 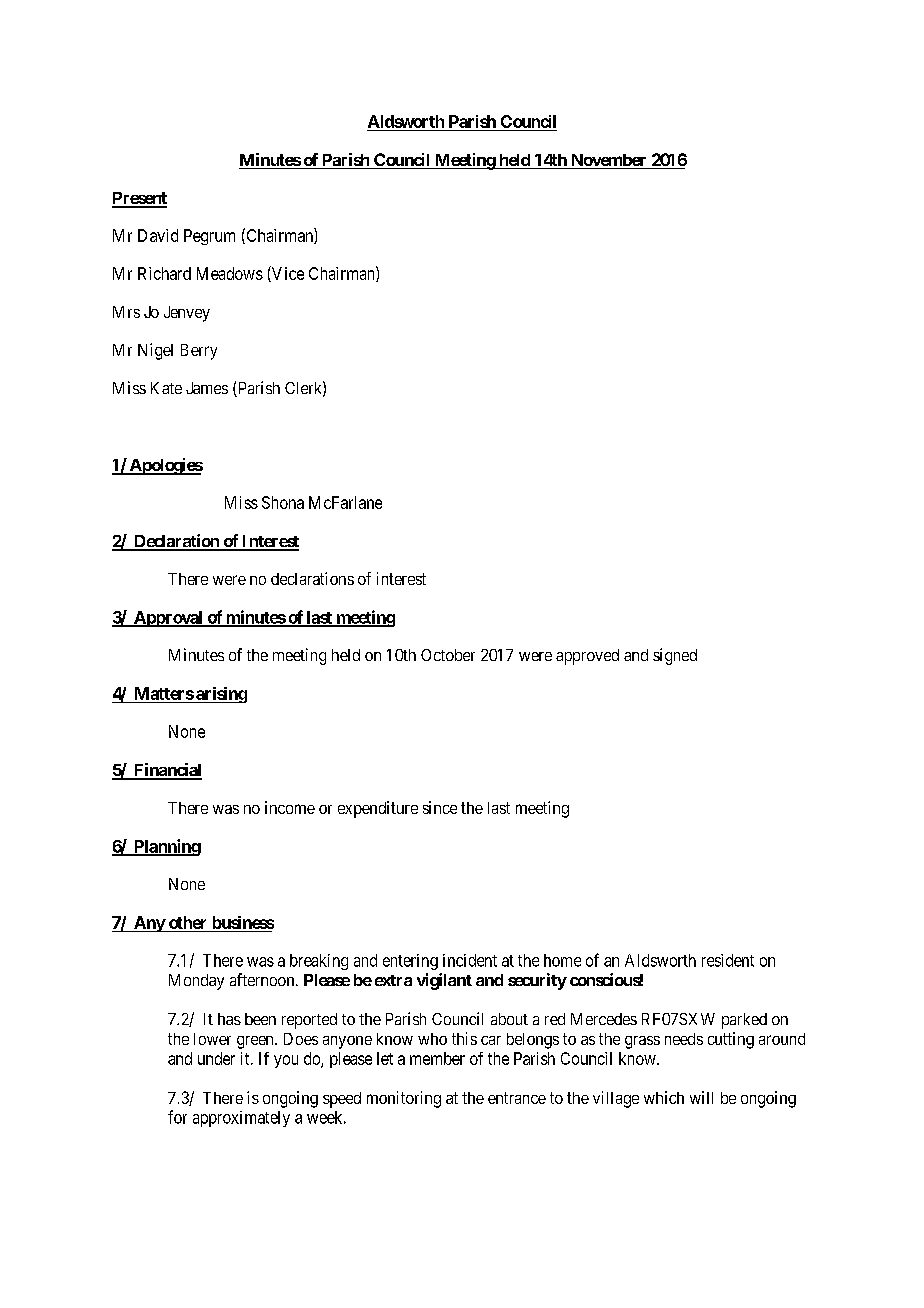 I want to click on David, so click(x=158, y=235).
